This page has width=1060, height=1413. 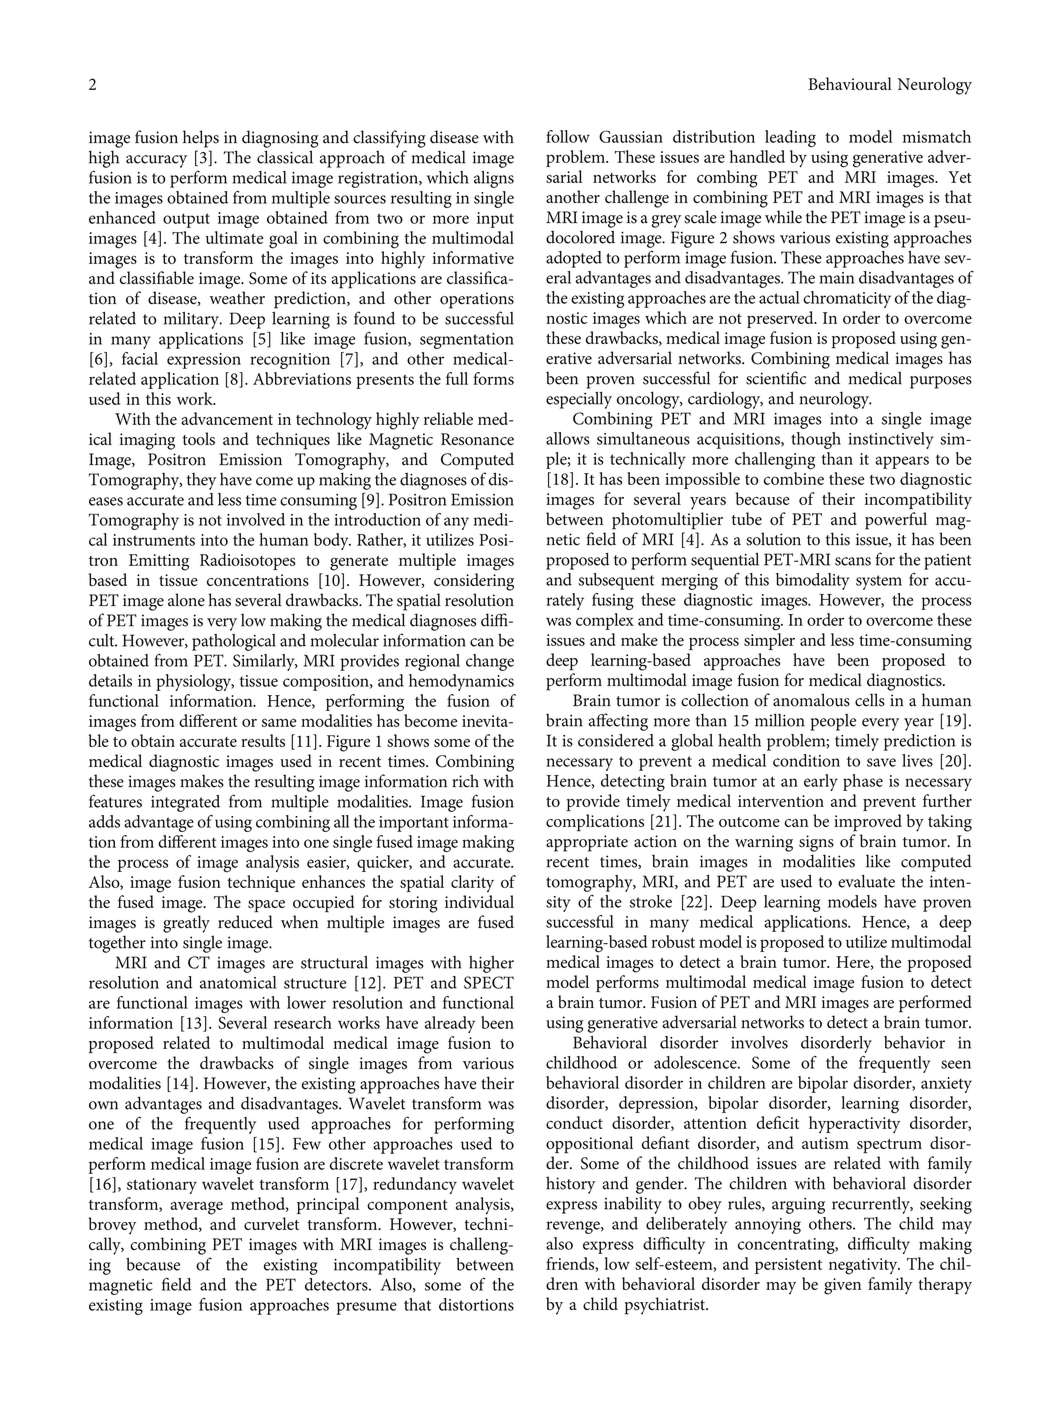 I want to click on evaluate, so click(x=866, y=881).
